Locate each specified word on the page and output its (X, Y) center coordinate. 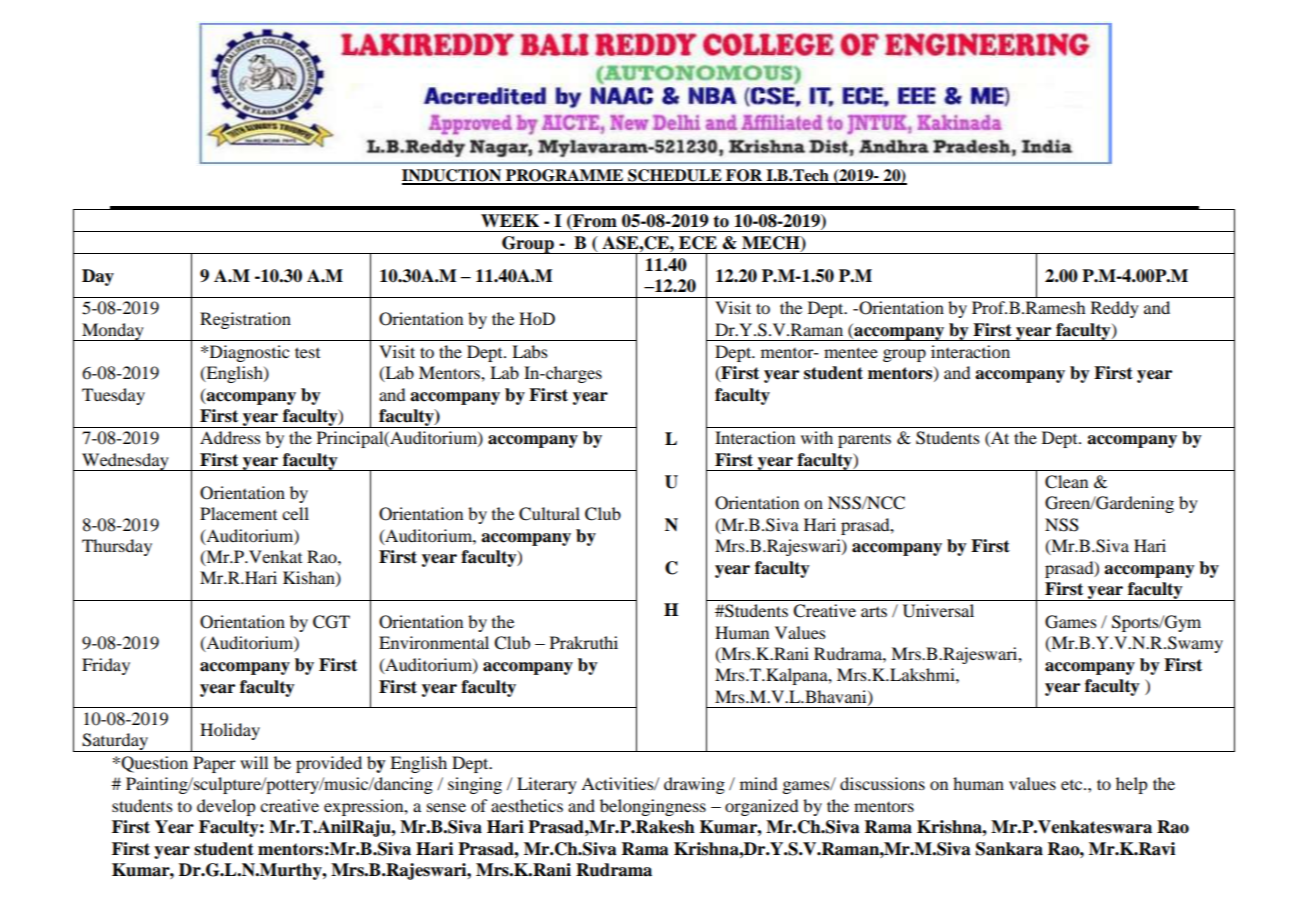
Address (230, 437)
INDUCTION (453, 176)
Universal (938, 611)
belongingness (653, 807)
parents (864, 441)
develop (226, 807)
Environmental (434, 642)
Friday (106, 666)
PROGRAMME (565, 176)
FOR (744, 176)
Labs (530, 351)
